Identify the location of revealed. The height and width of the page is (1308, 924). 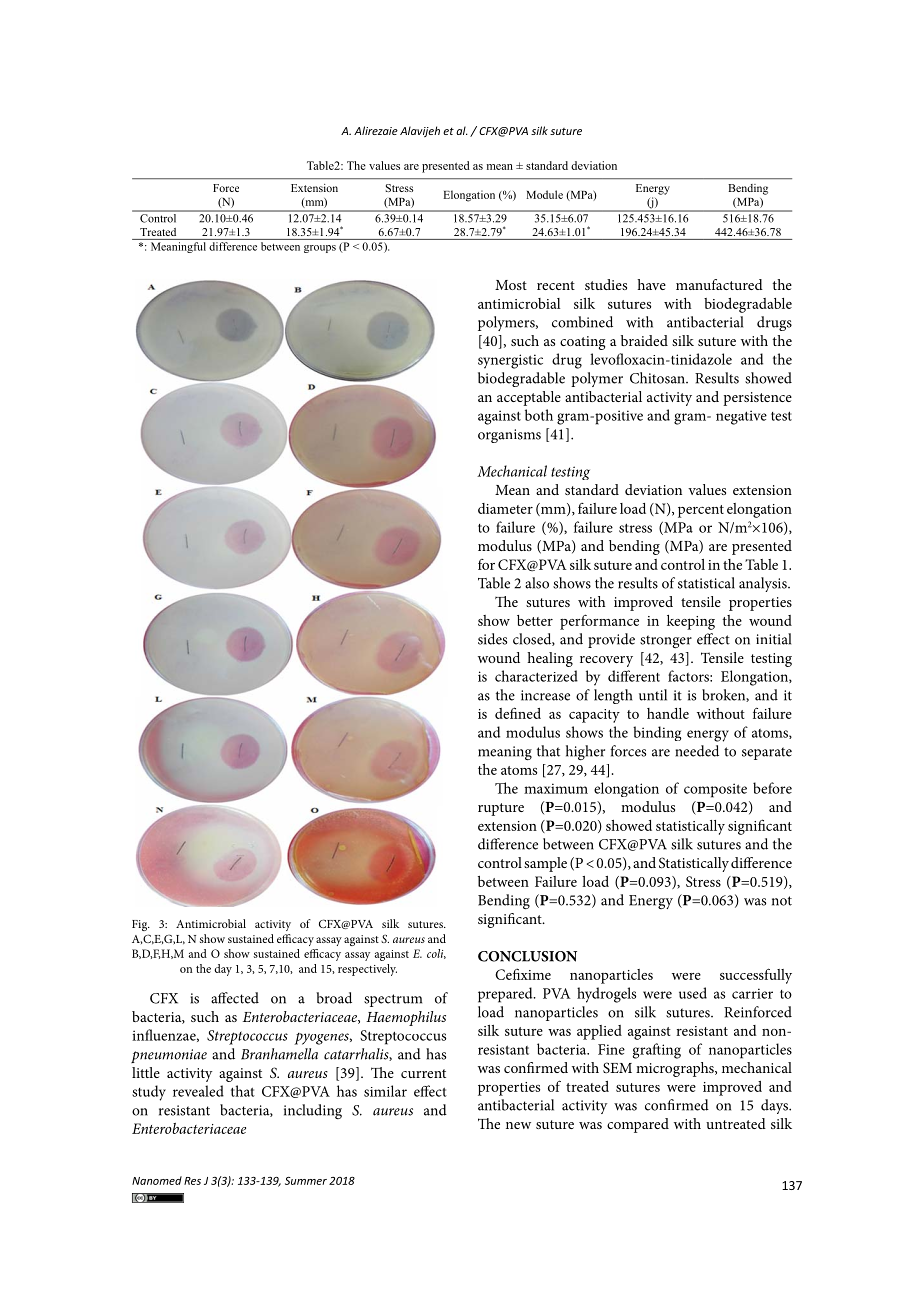
(198, 1091).
